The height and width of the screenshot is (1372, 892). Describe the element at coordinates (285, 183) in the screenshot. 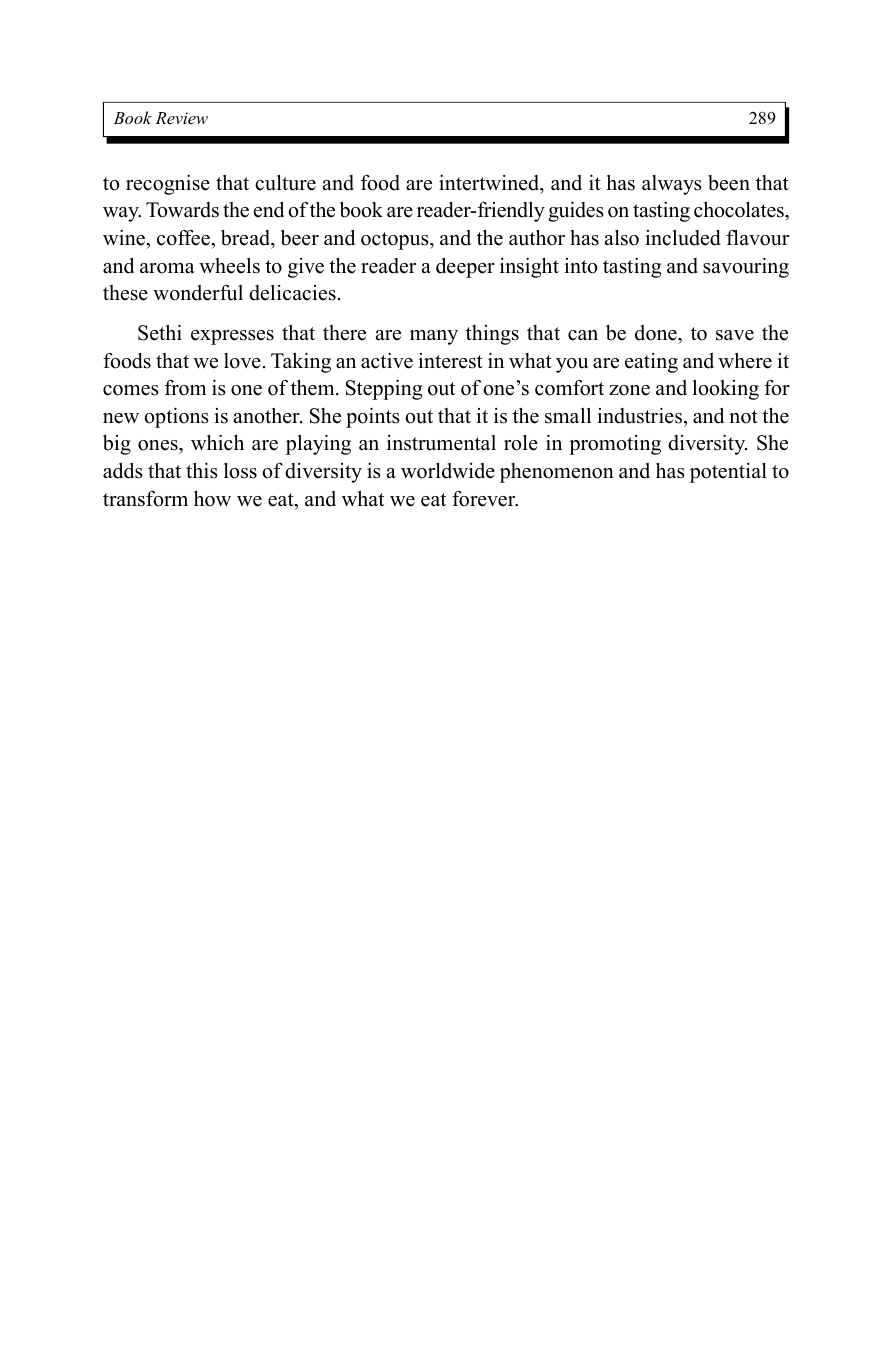

I see `culture` at that location.
